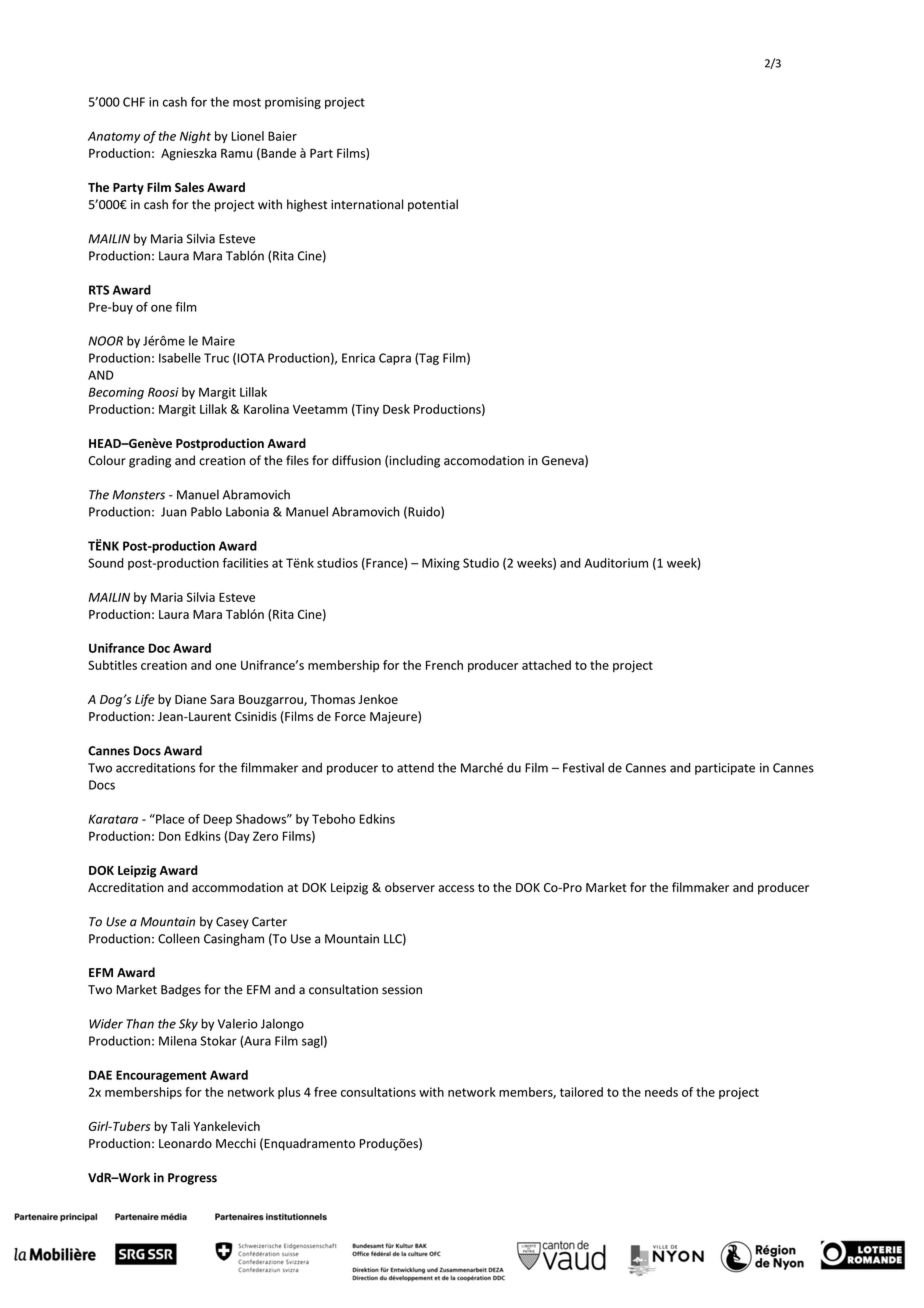  Describe the element at coordinates (441, 564) in the screenshot. I see `Mixing` at that location.
